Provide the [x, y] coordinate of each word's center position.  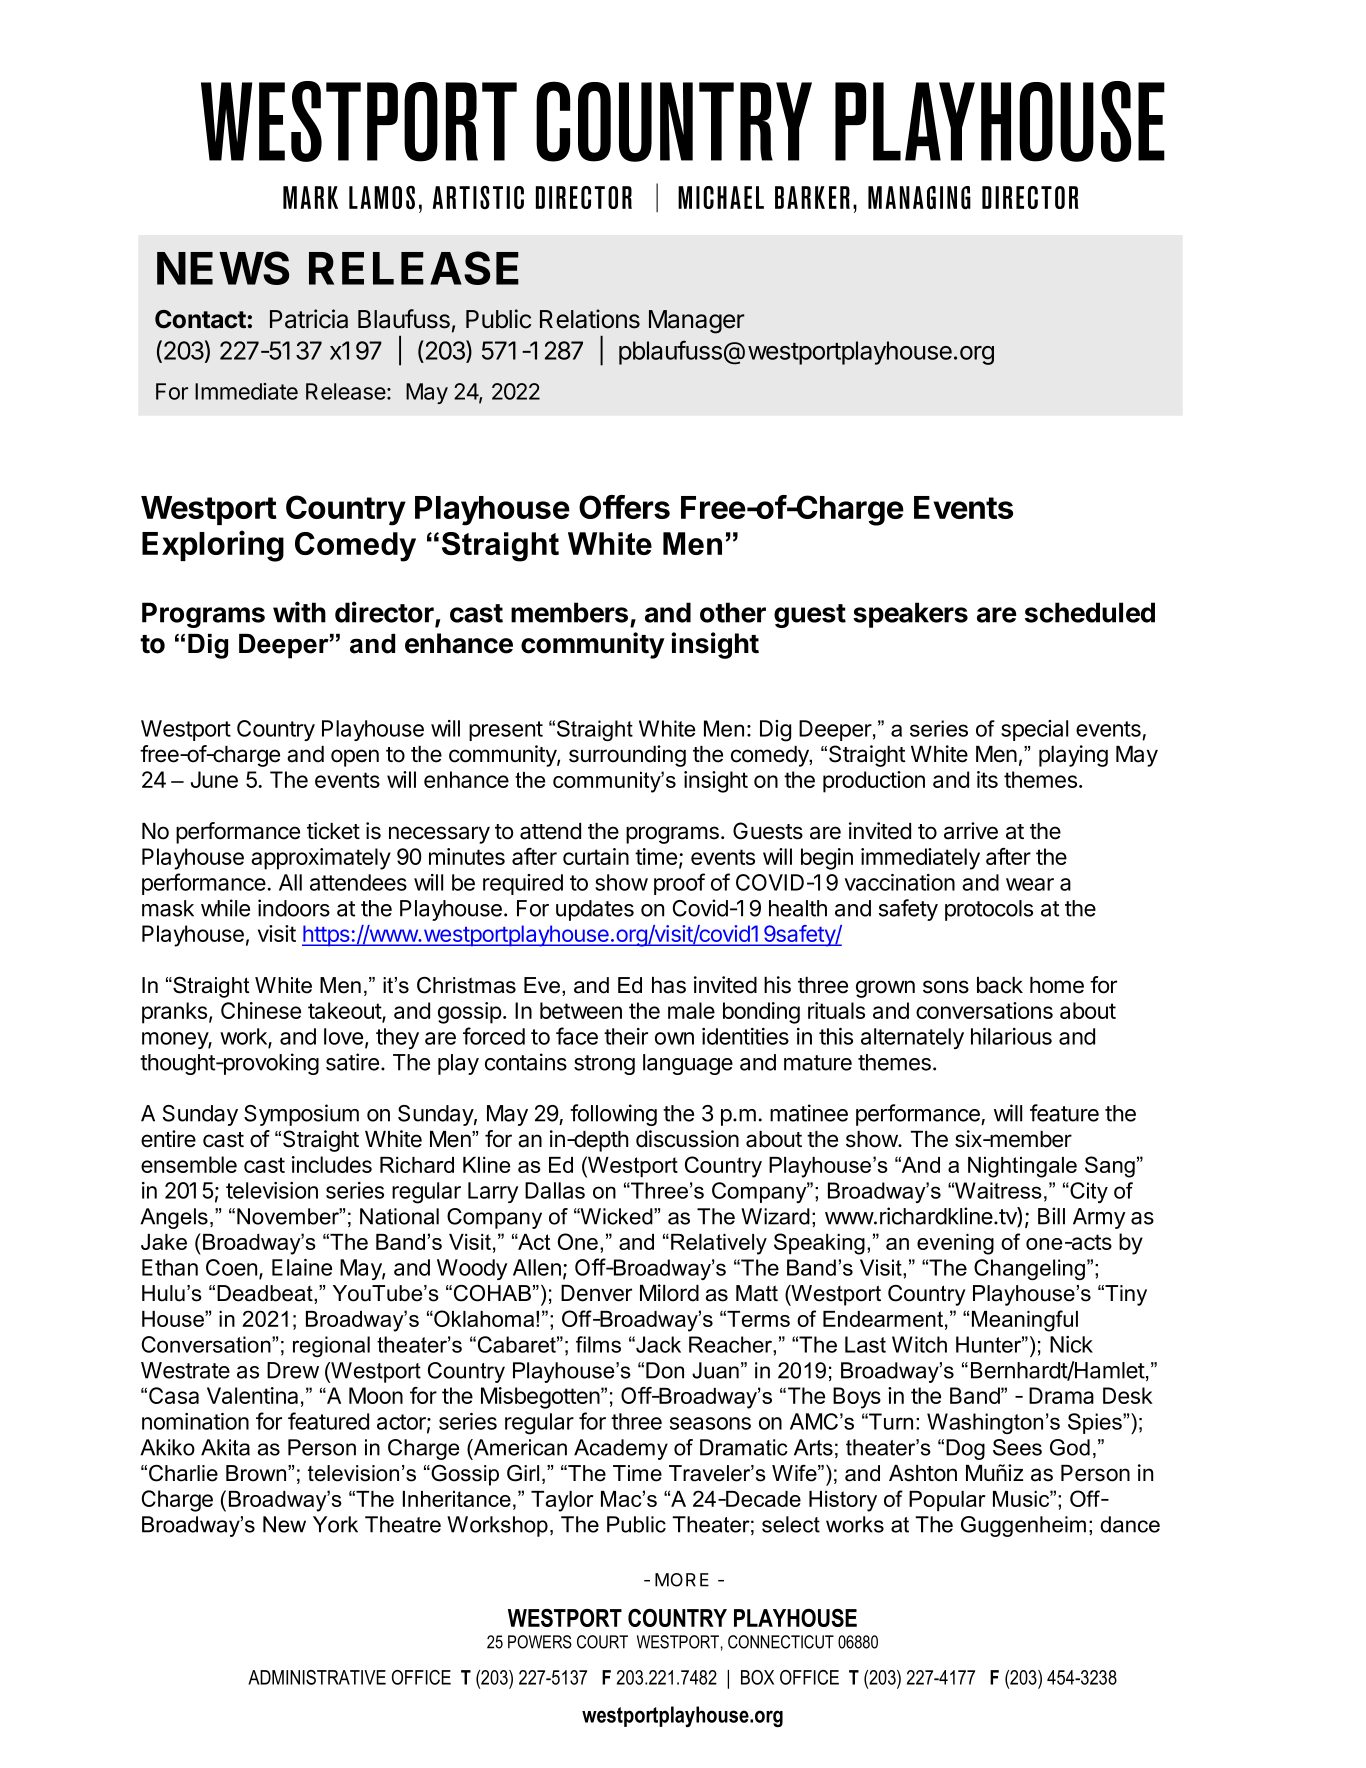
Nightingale [1022, 1167]
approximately [321, 859]
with [299, 612]
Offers [624, 507]
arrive [971, 831]
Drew [293, 1370]
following [613, 1115]
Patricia [309, 319]
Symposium [301, 1115]
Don [665, 1370]
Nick [1071, 1344]
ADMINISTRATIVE [317, 1677]
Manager [697, 322]
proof [679, 884]
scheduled [1090, 612]
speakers [910, 615]
